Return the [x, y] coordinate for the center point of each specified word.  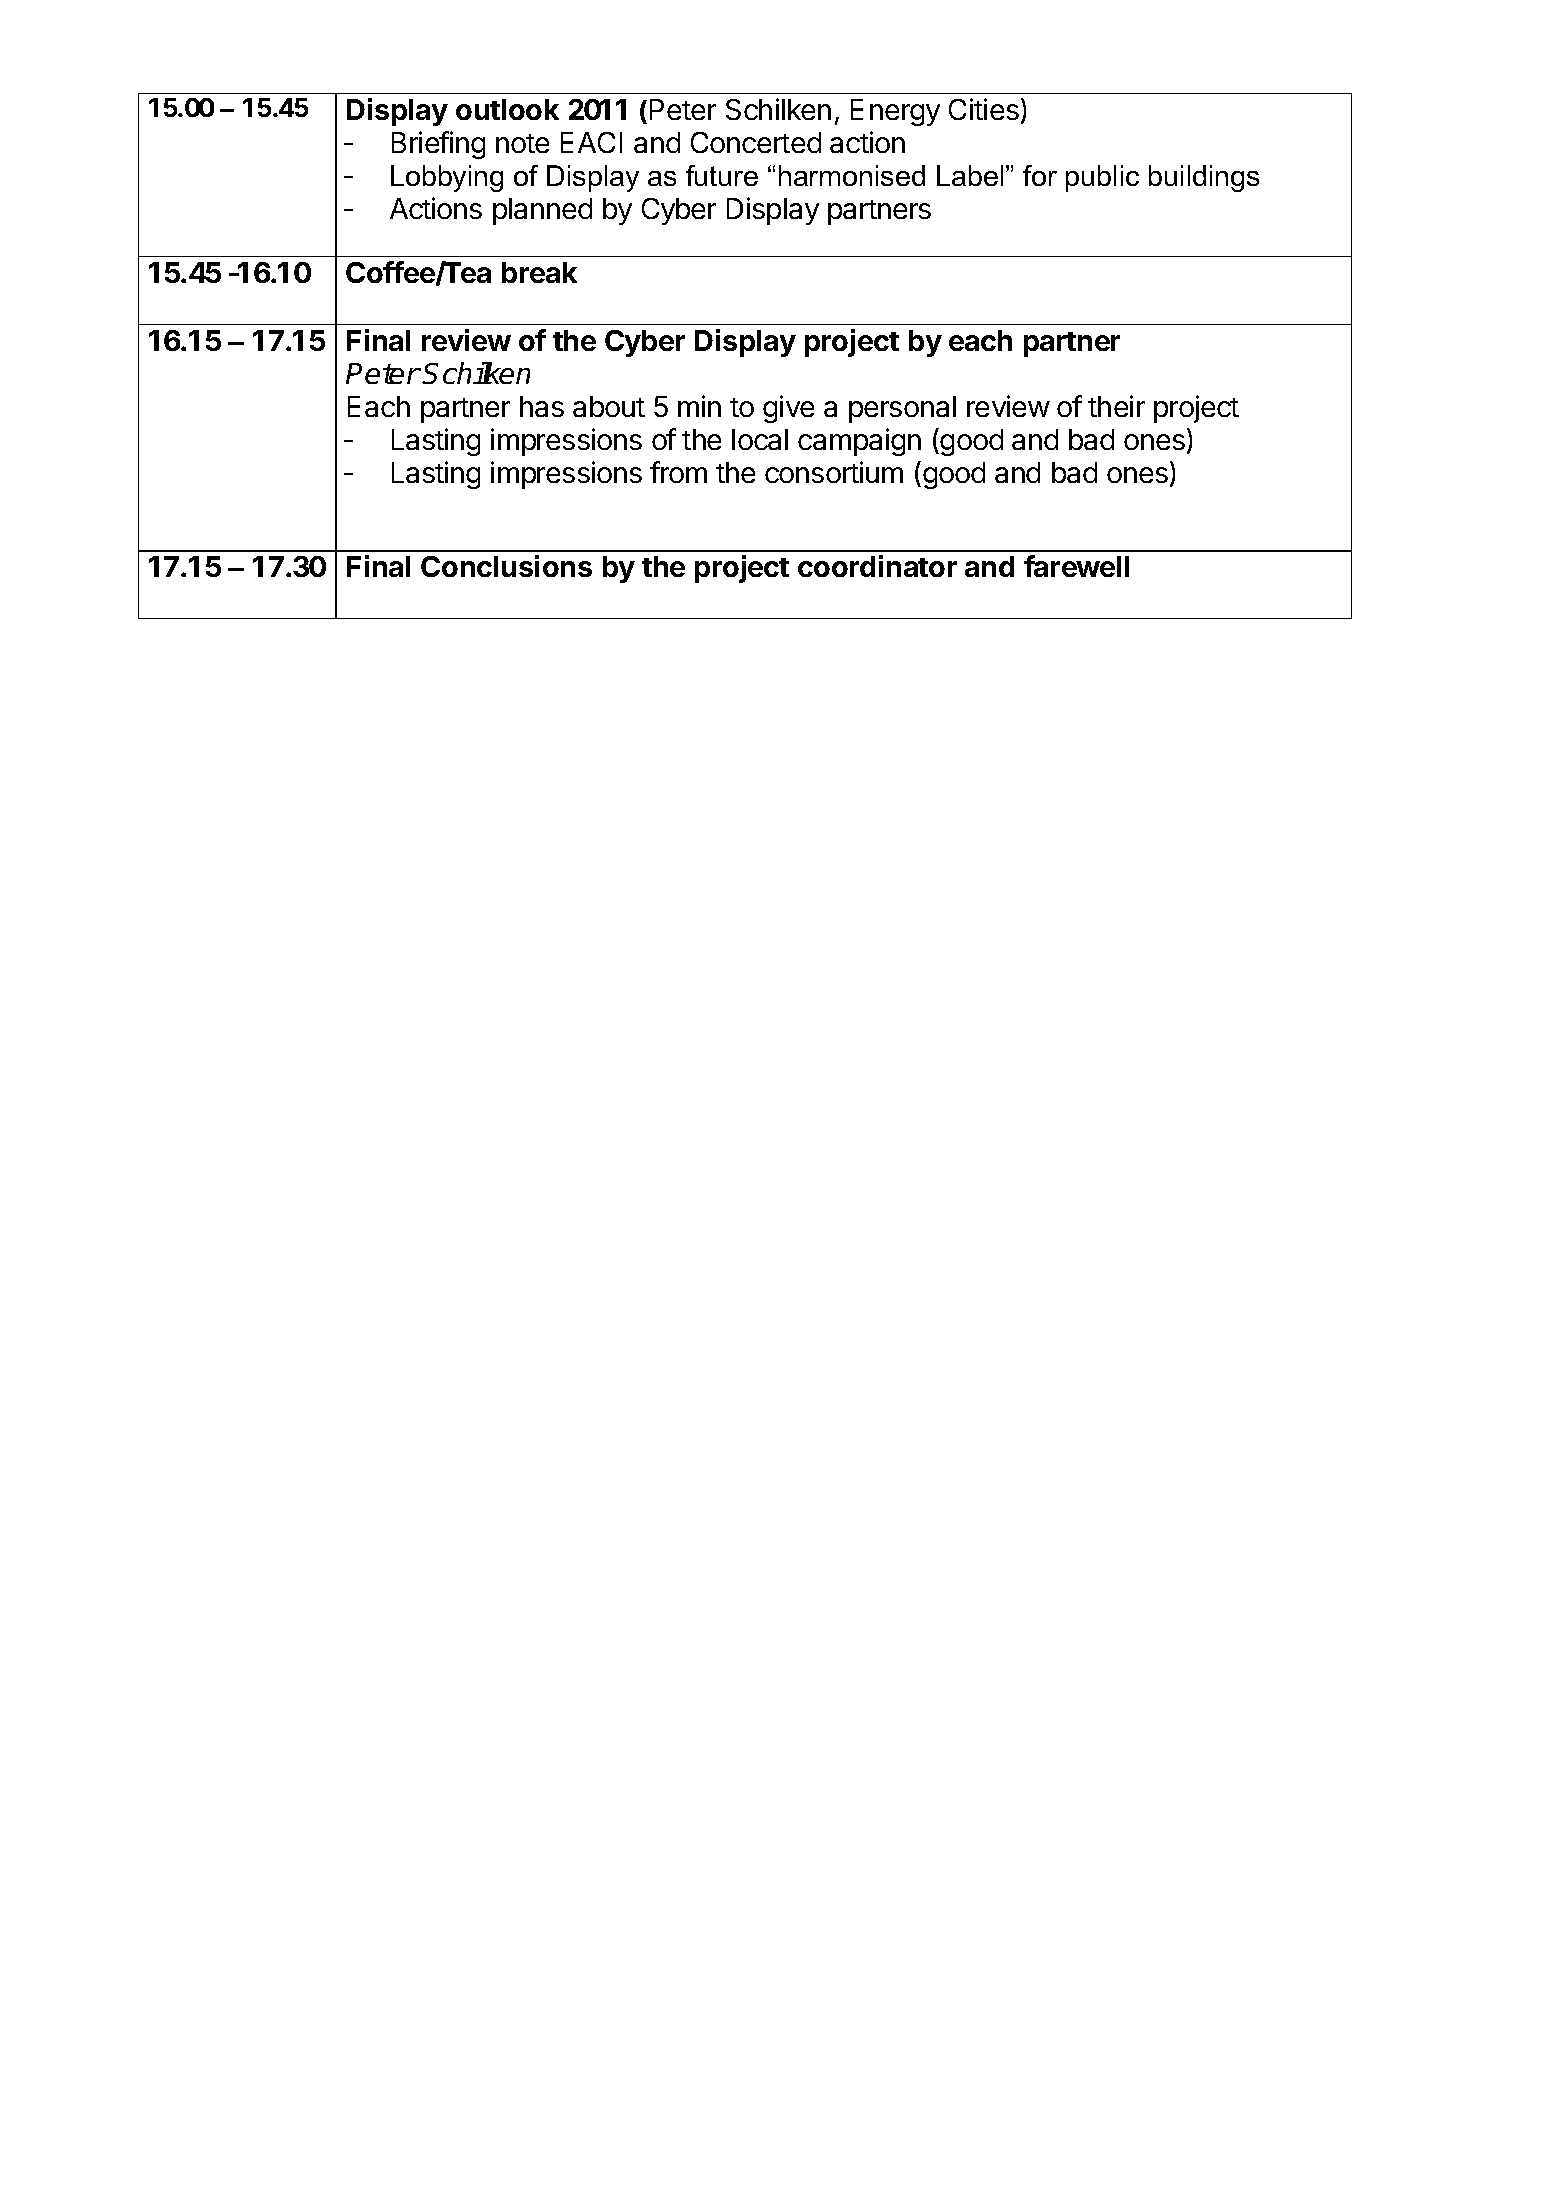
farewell [1076, 566]
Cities [984, 109]
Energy [895, 112]
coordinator [877, 566]
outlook [507, 109]
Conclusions [506, 566]
